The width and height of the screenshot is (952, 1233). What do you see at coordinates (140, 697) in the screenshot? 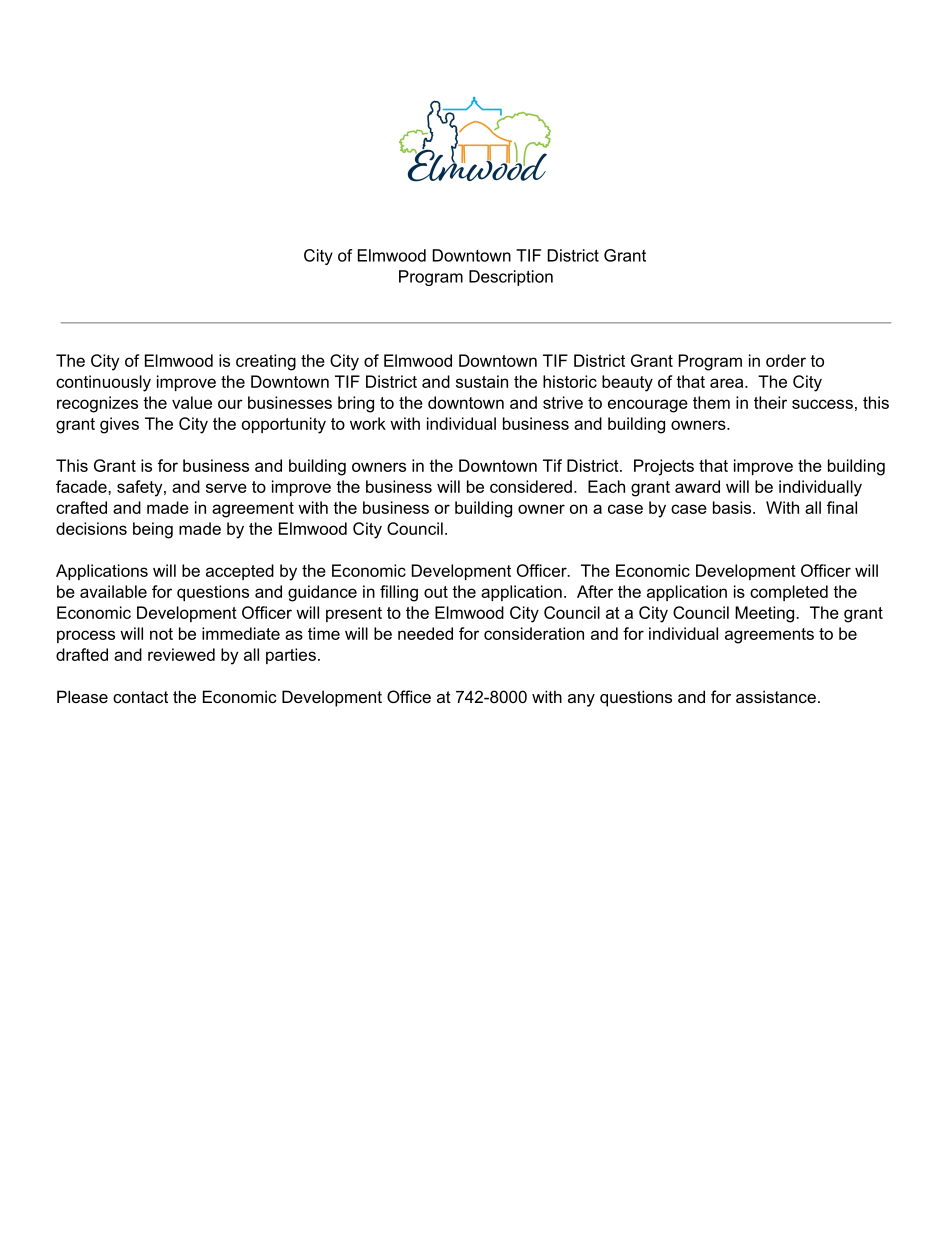
I see `contact` at bounding box center [140, 697].
